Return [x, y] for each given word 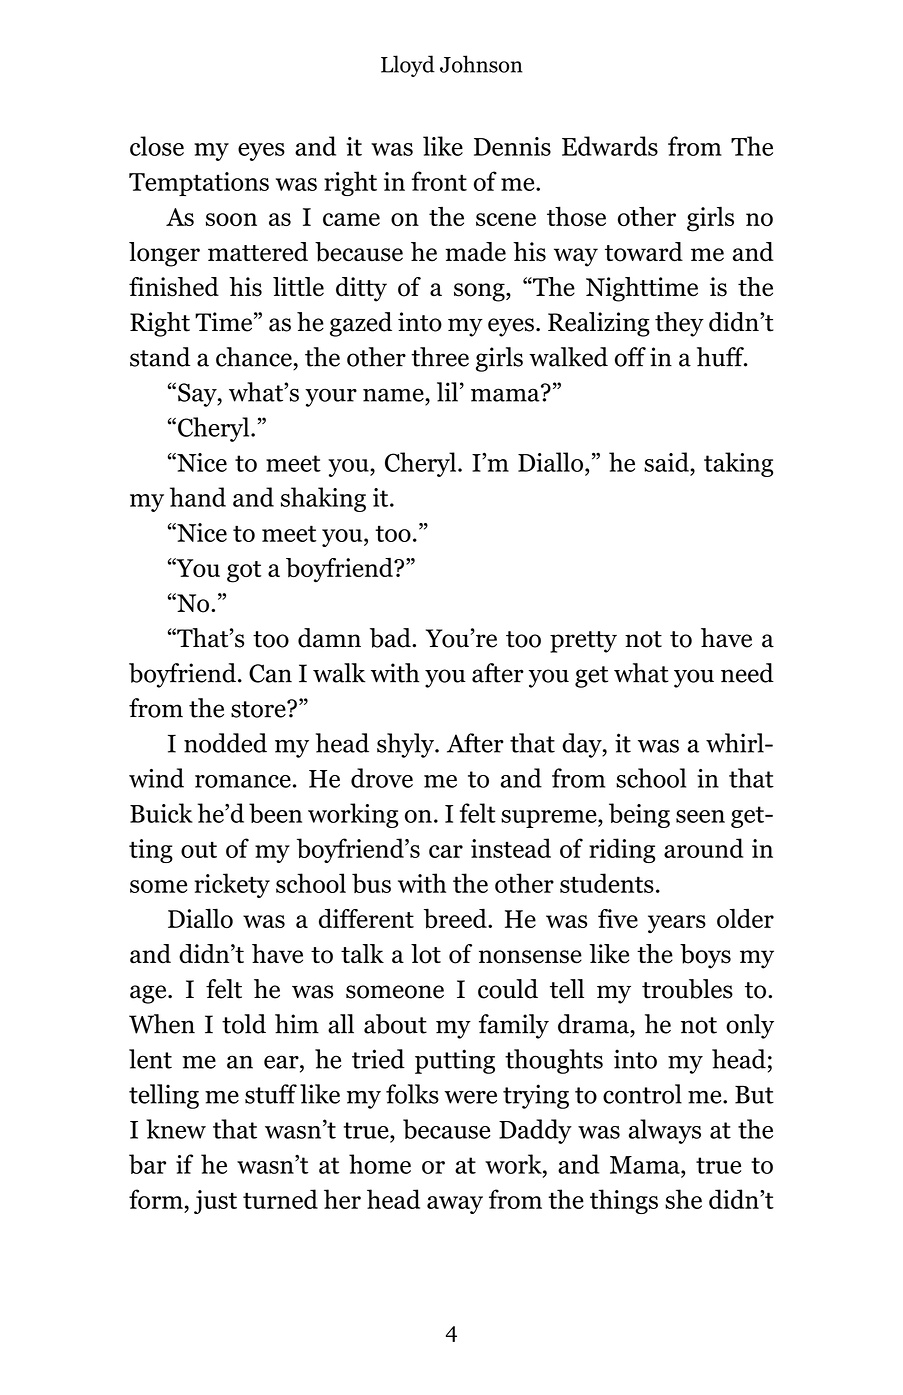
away [455, 1205]
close [157, 146]
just [215, 1202]
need [747, 673]
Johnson [481, 64]
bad [391, 638]
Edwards [610, 146]
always [665, 1131]
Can [270, 673]
